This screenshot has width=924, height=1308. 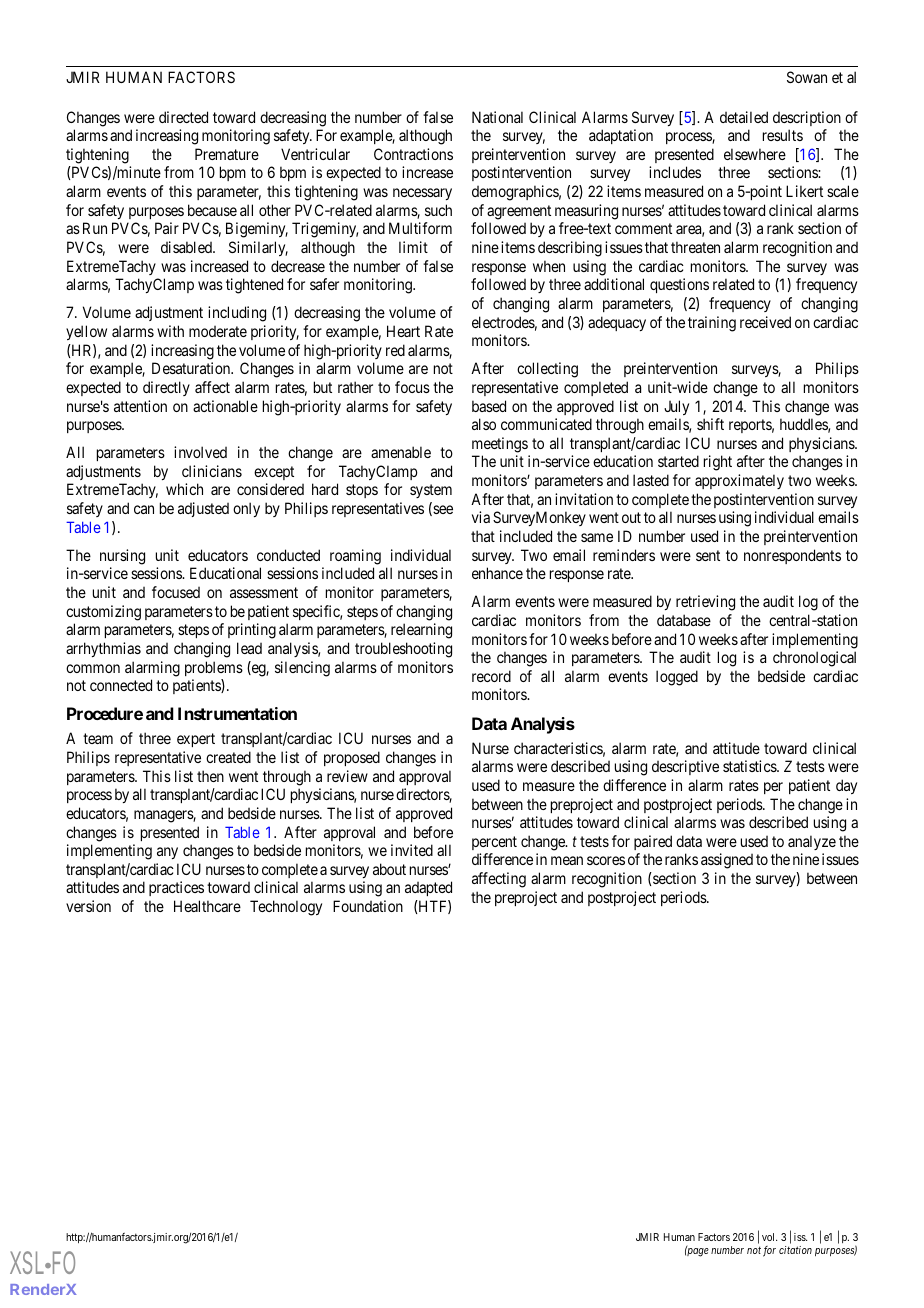 What do you see at coordinates (697, 1252) in the screenshot?
I see `page` at bounding box center [697, 1252].
